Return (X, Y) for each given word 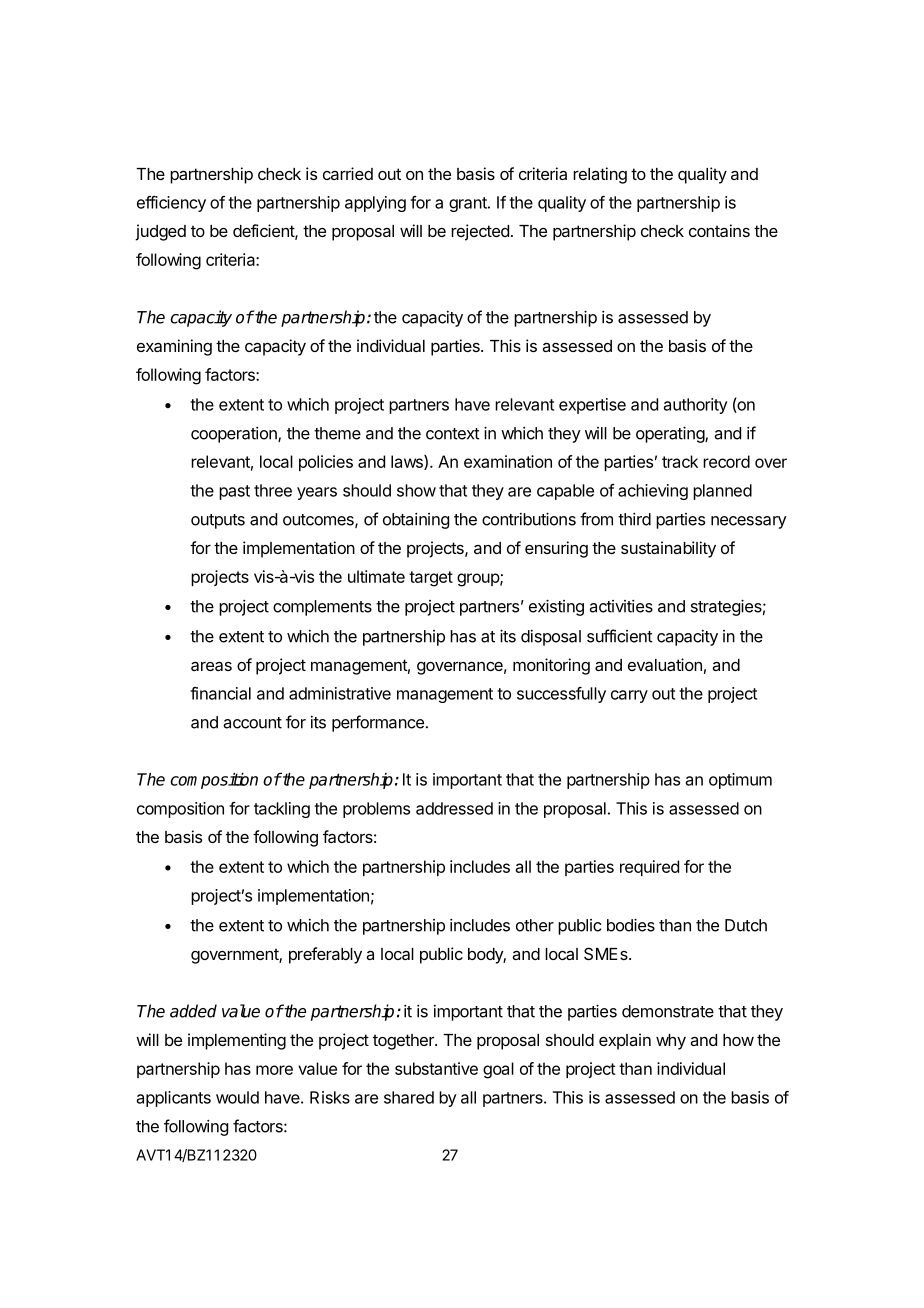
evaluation (665, 664)
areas (211, 666)
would (237, 1097)
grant (469, 204)
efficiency (171, 204)
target (431, 579)
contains (719, 230)
